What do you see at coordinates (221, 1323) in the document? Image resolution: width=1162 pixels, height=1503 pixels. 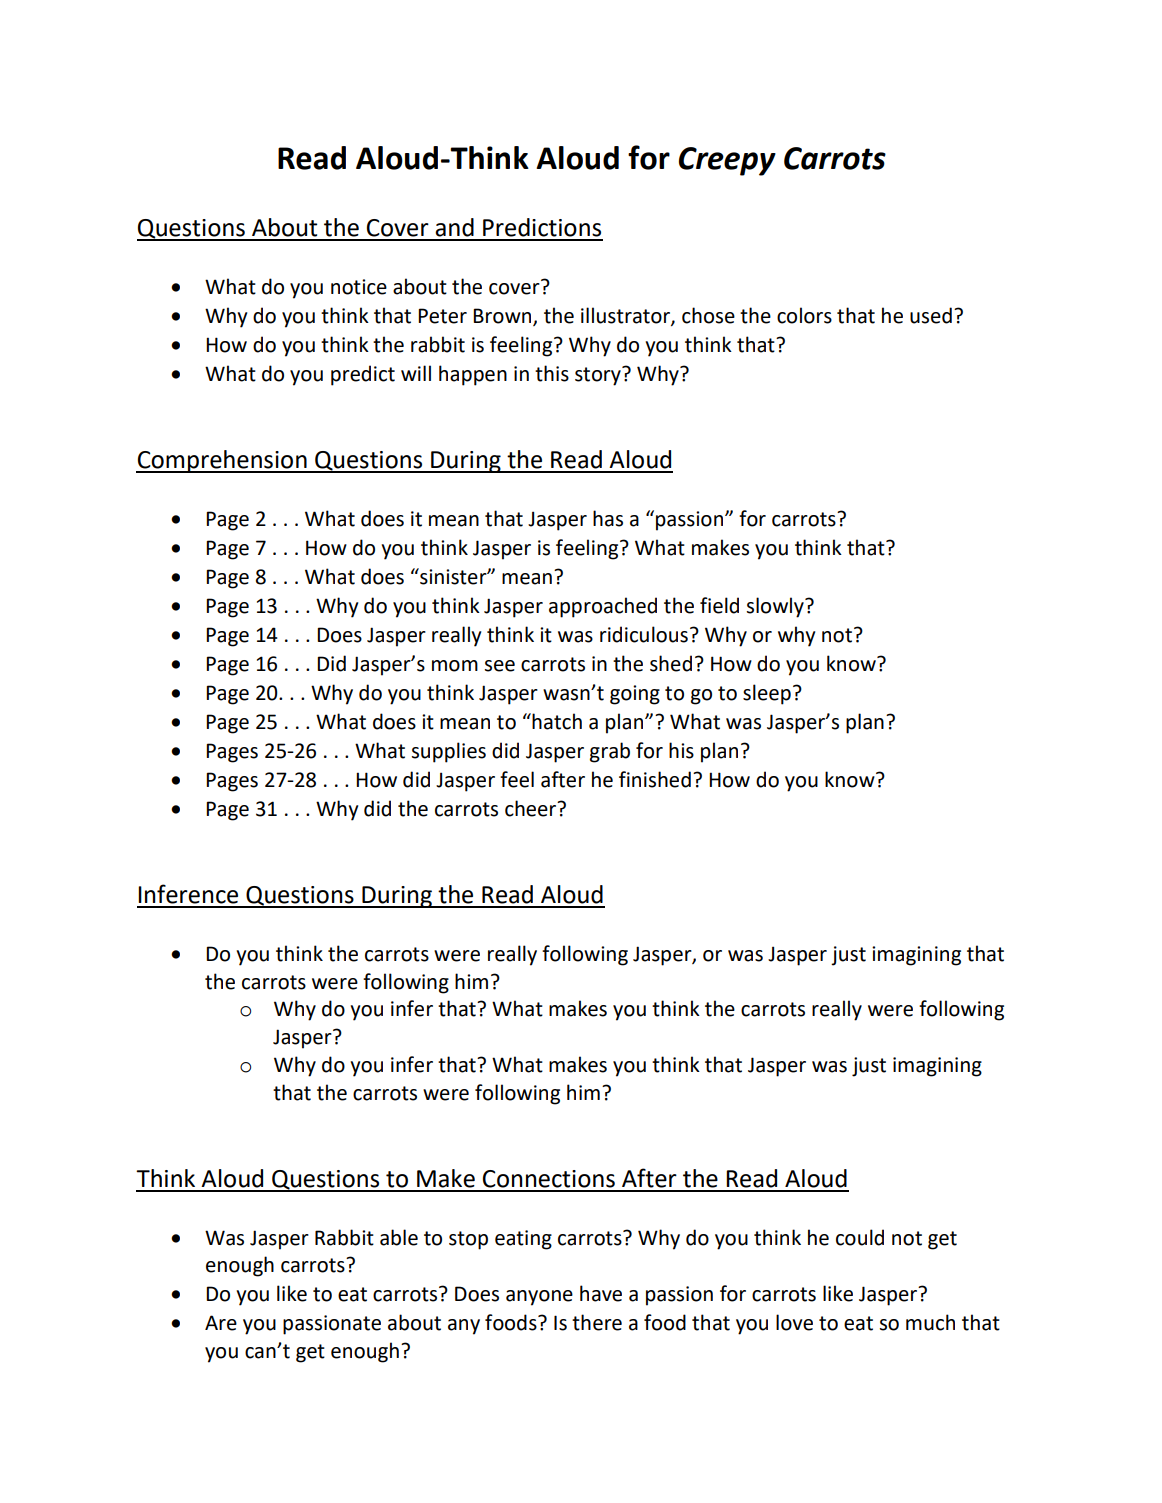 I see `Are` at bounding box center [221, 1323].
